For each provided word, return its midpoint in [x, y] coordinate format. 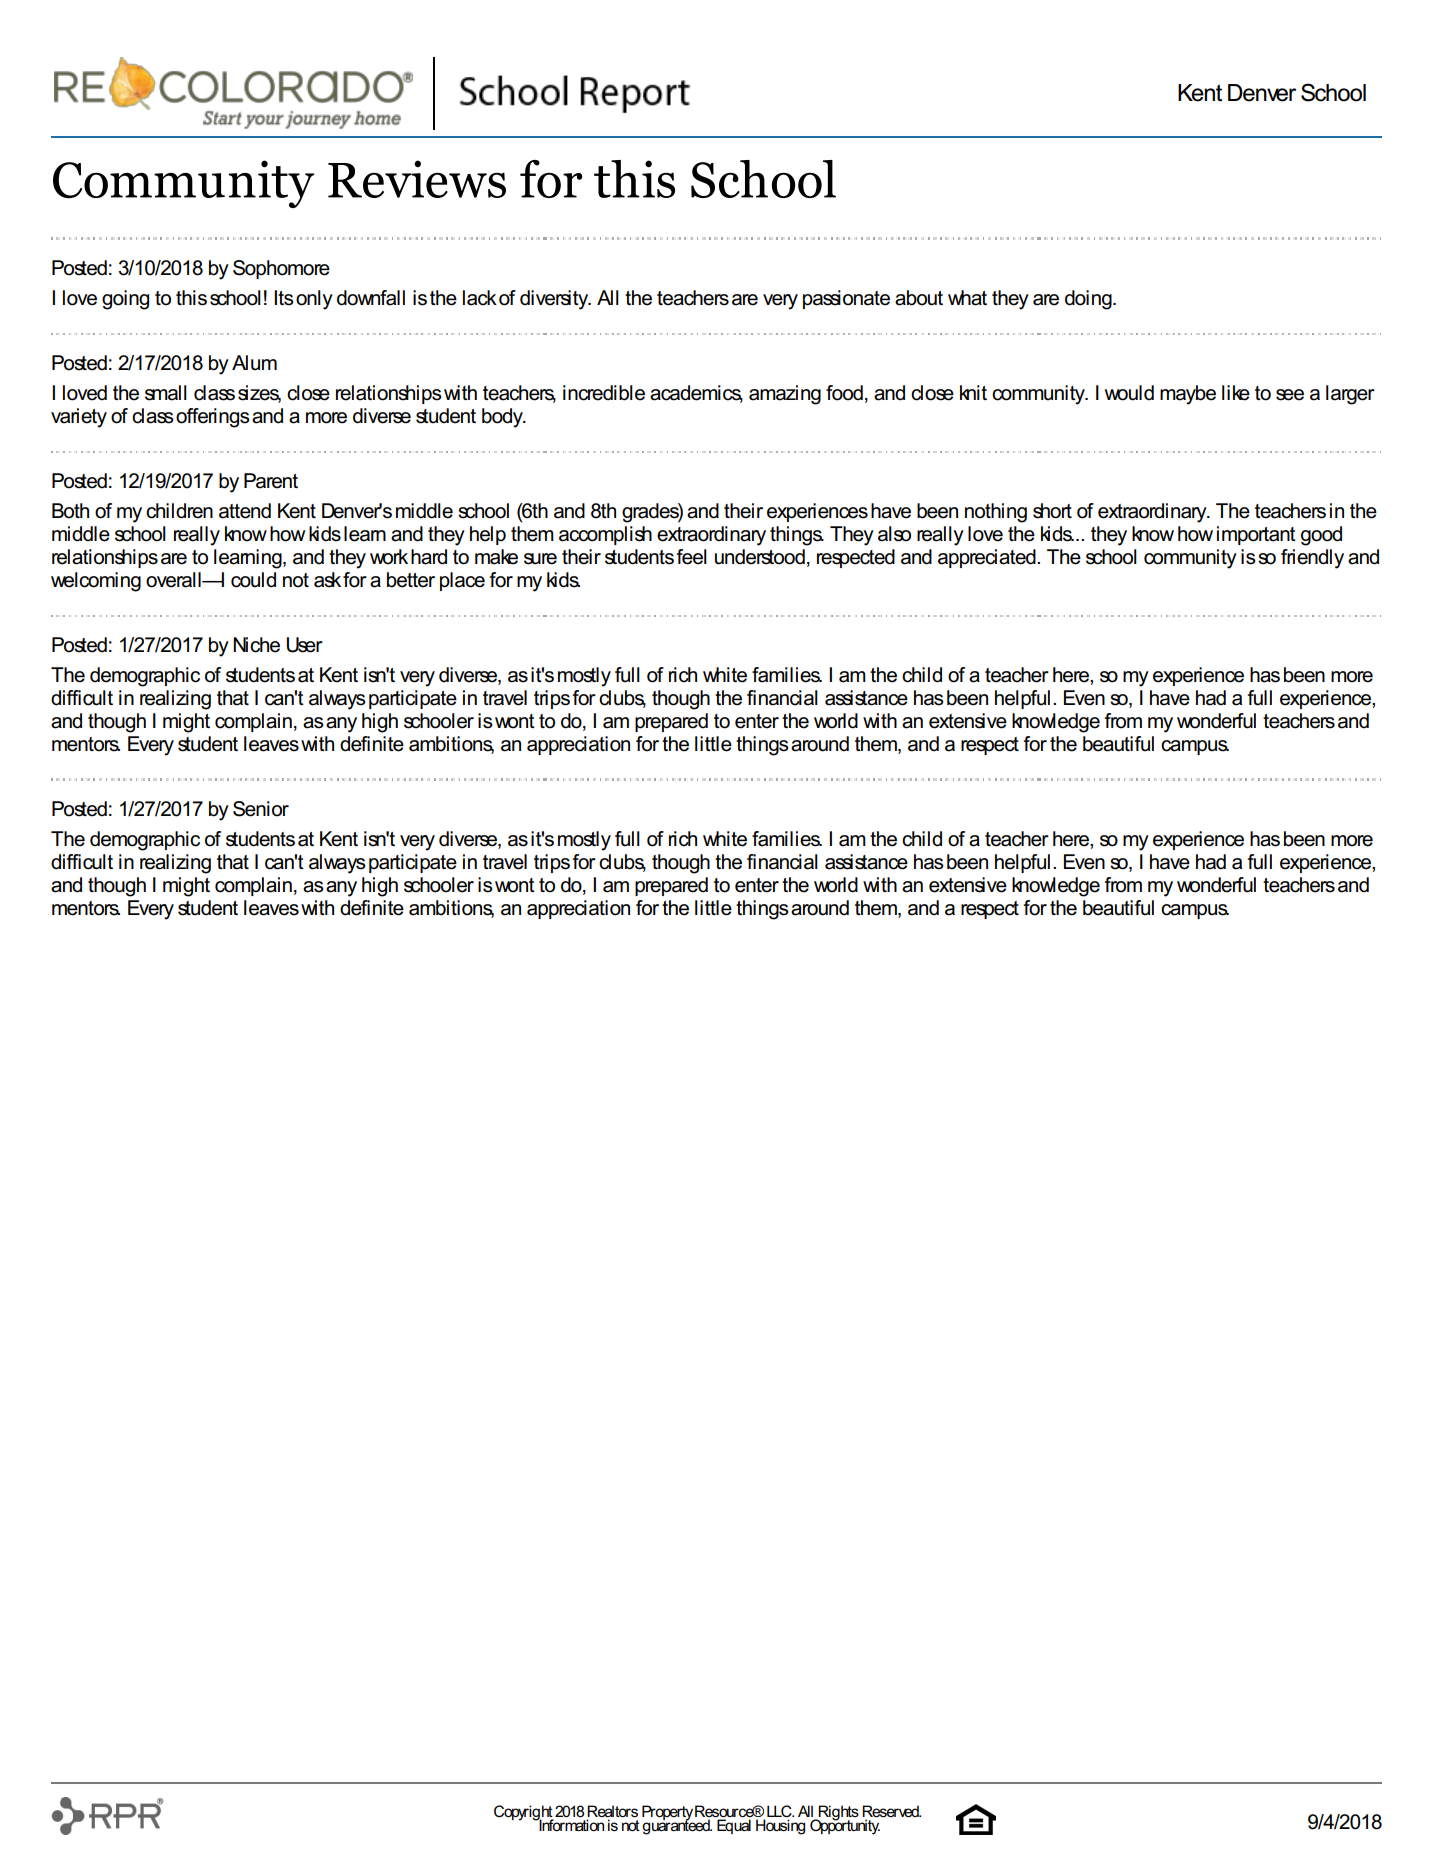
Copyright [524, 1814]
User [305, 645]
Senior [261, 809]
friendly [1312, 559]
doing [1089, 300]
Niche [256, 645]
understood [760, 557]
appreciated [988, 558]
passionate [846, 299]
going [125, 300]
